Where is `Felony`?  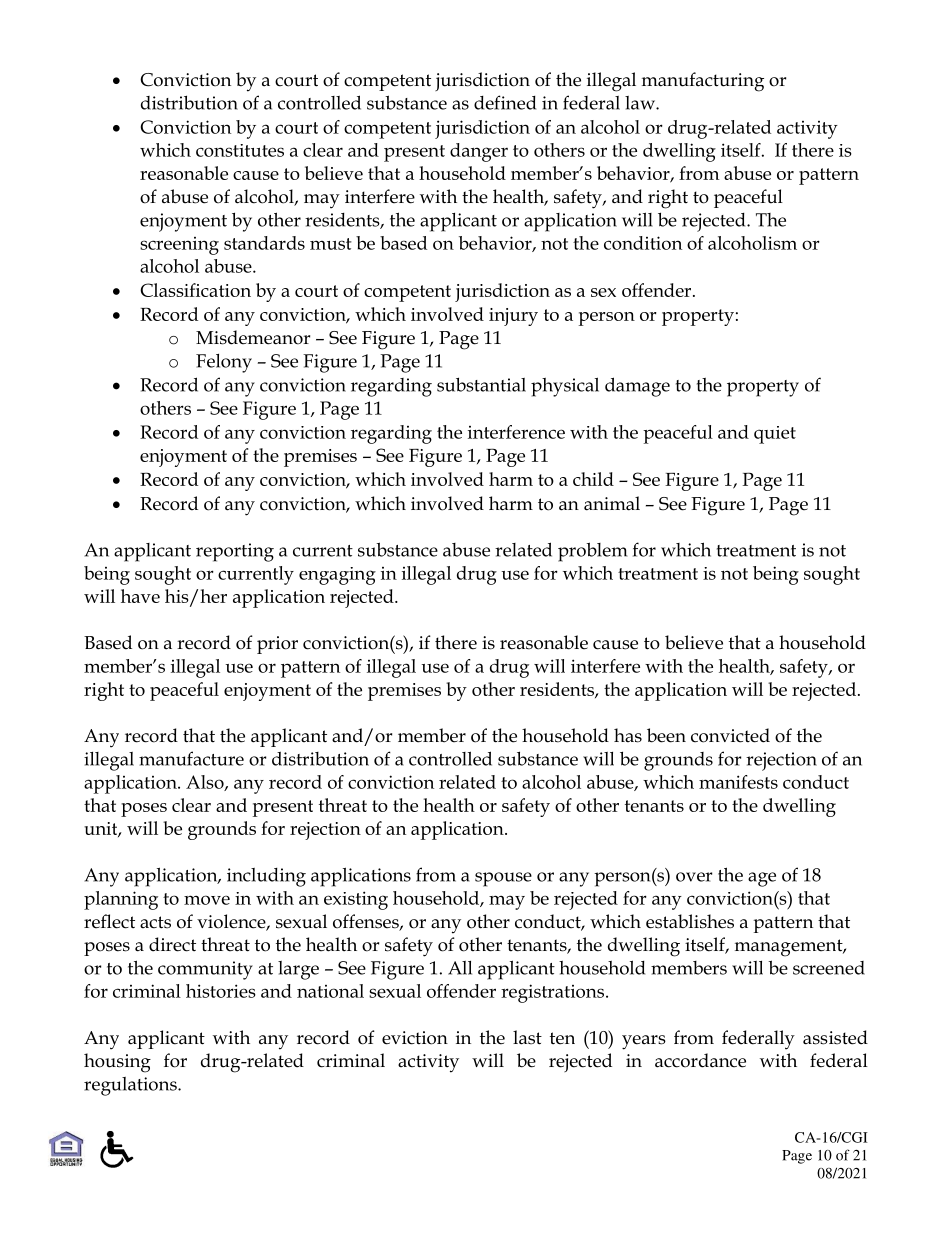
Felony is located at coordinates (224, 363).
